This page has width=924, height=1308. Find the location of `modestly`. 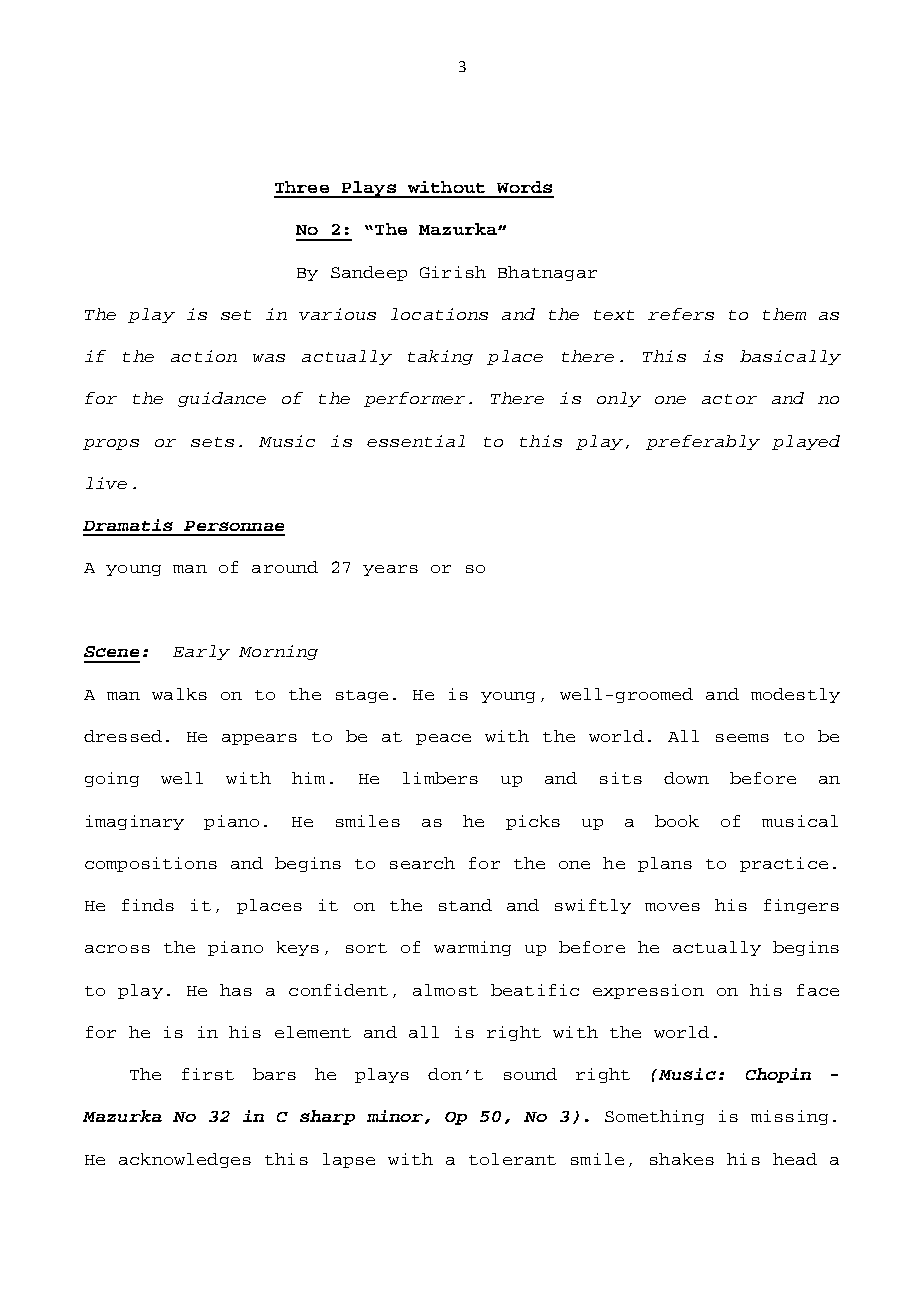

modestly is located at coordinates (795, 695).
